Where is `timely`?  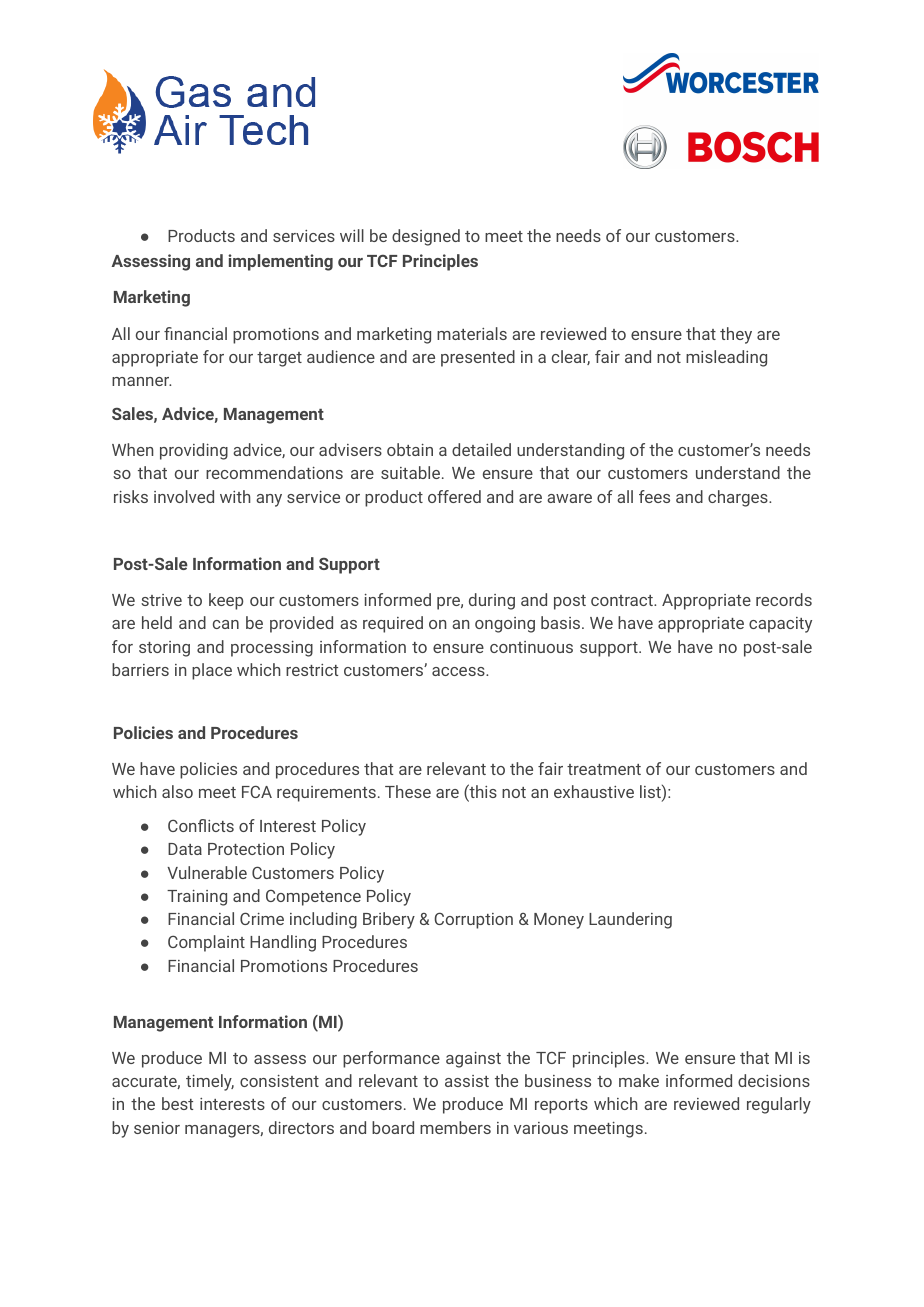 timely is located at coordinates (210, 1082).
